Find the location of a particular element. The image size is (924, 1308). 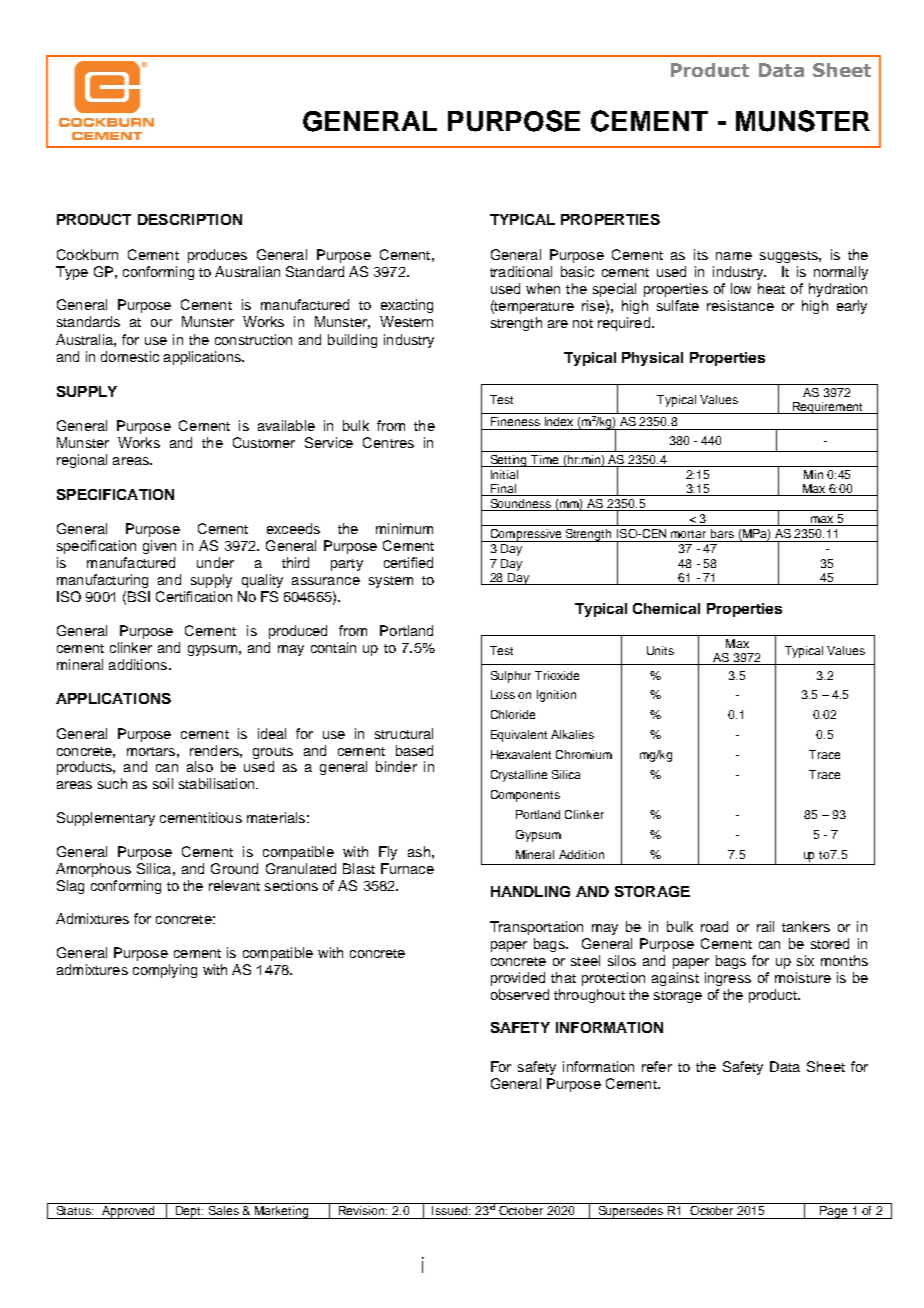

traditional is located at coordinates (521, 271).
